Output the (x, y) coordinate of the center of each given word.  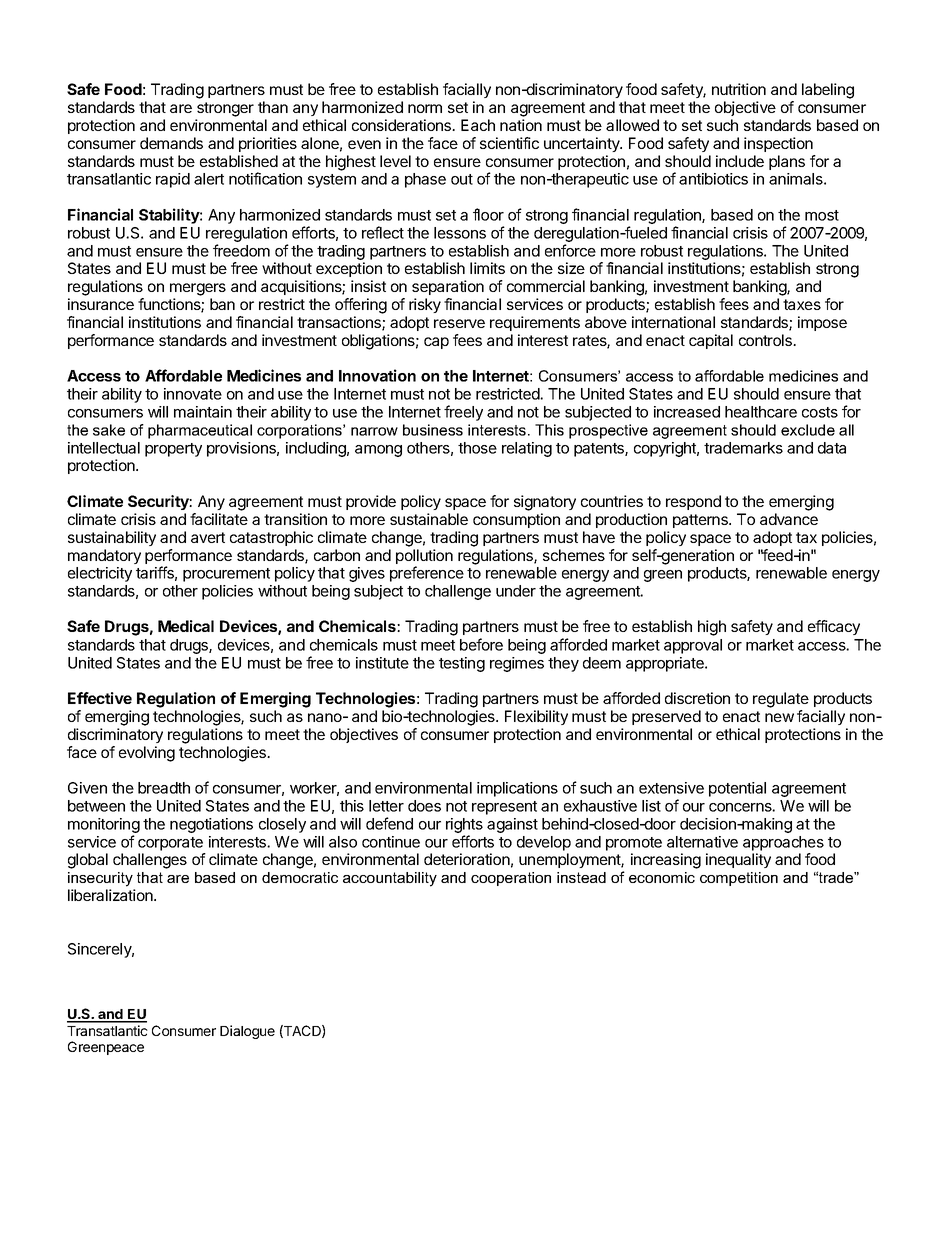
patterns (701, 521)
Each (478, 125)
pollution (424, 558)
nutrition (739, 89)
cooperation (511, 879)
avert (208, 537)
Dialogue (247, 1032)
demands (171, 143)
